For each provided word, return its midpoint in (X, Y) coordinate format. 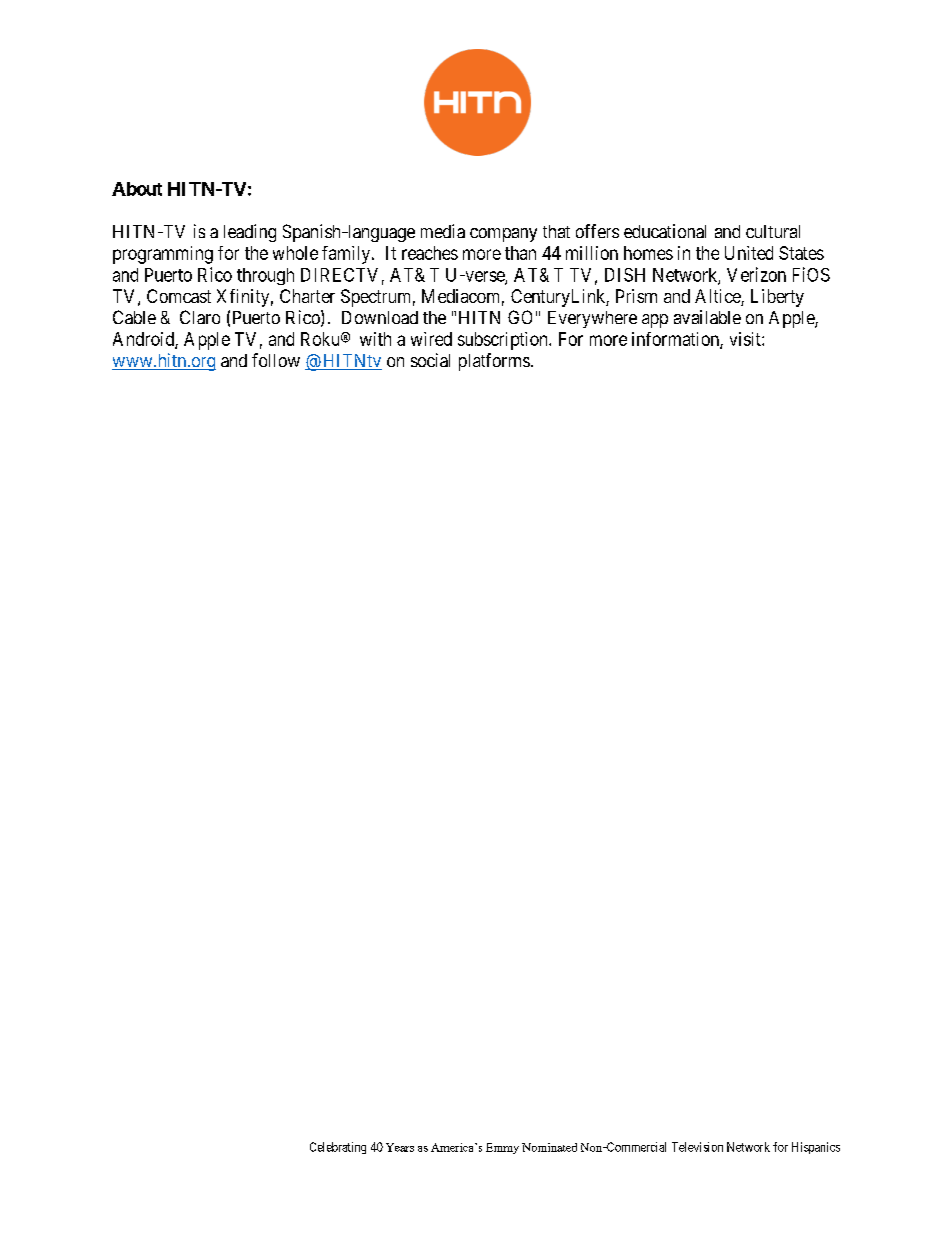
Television (697, 1147)
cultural (773, 231)
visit (746, 339)
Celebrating (338, 1148)
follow (276, 360)
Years (400, 1147)
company (503, 235)
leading (250, 233)
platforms (494, 362)
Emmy (502, 1148)
